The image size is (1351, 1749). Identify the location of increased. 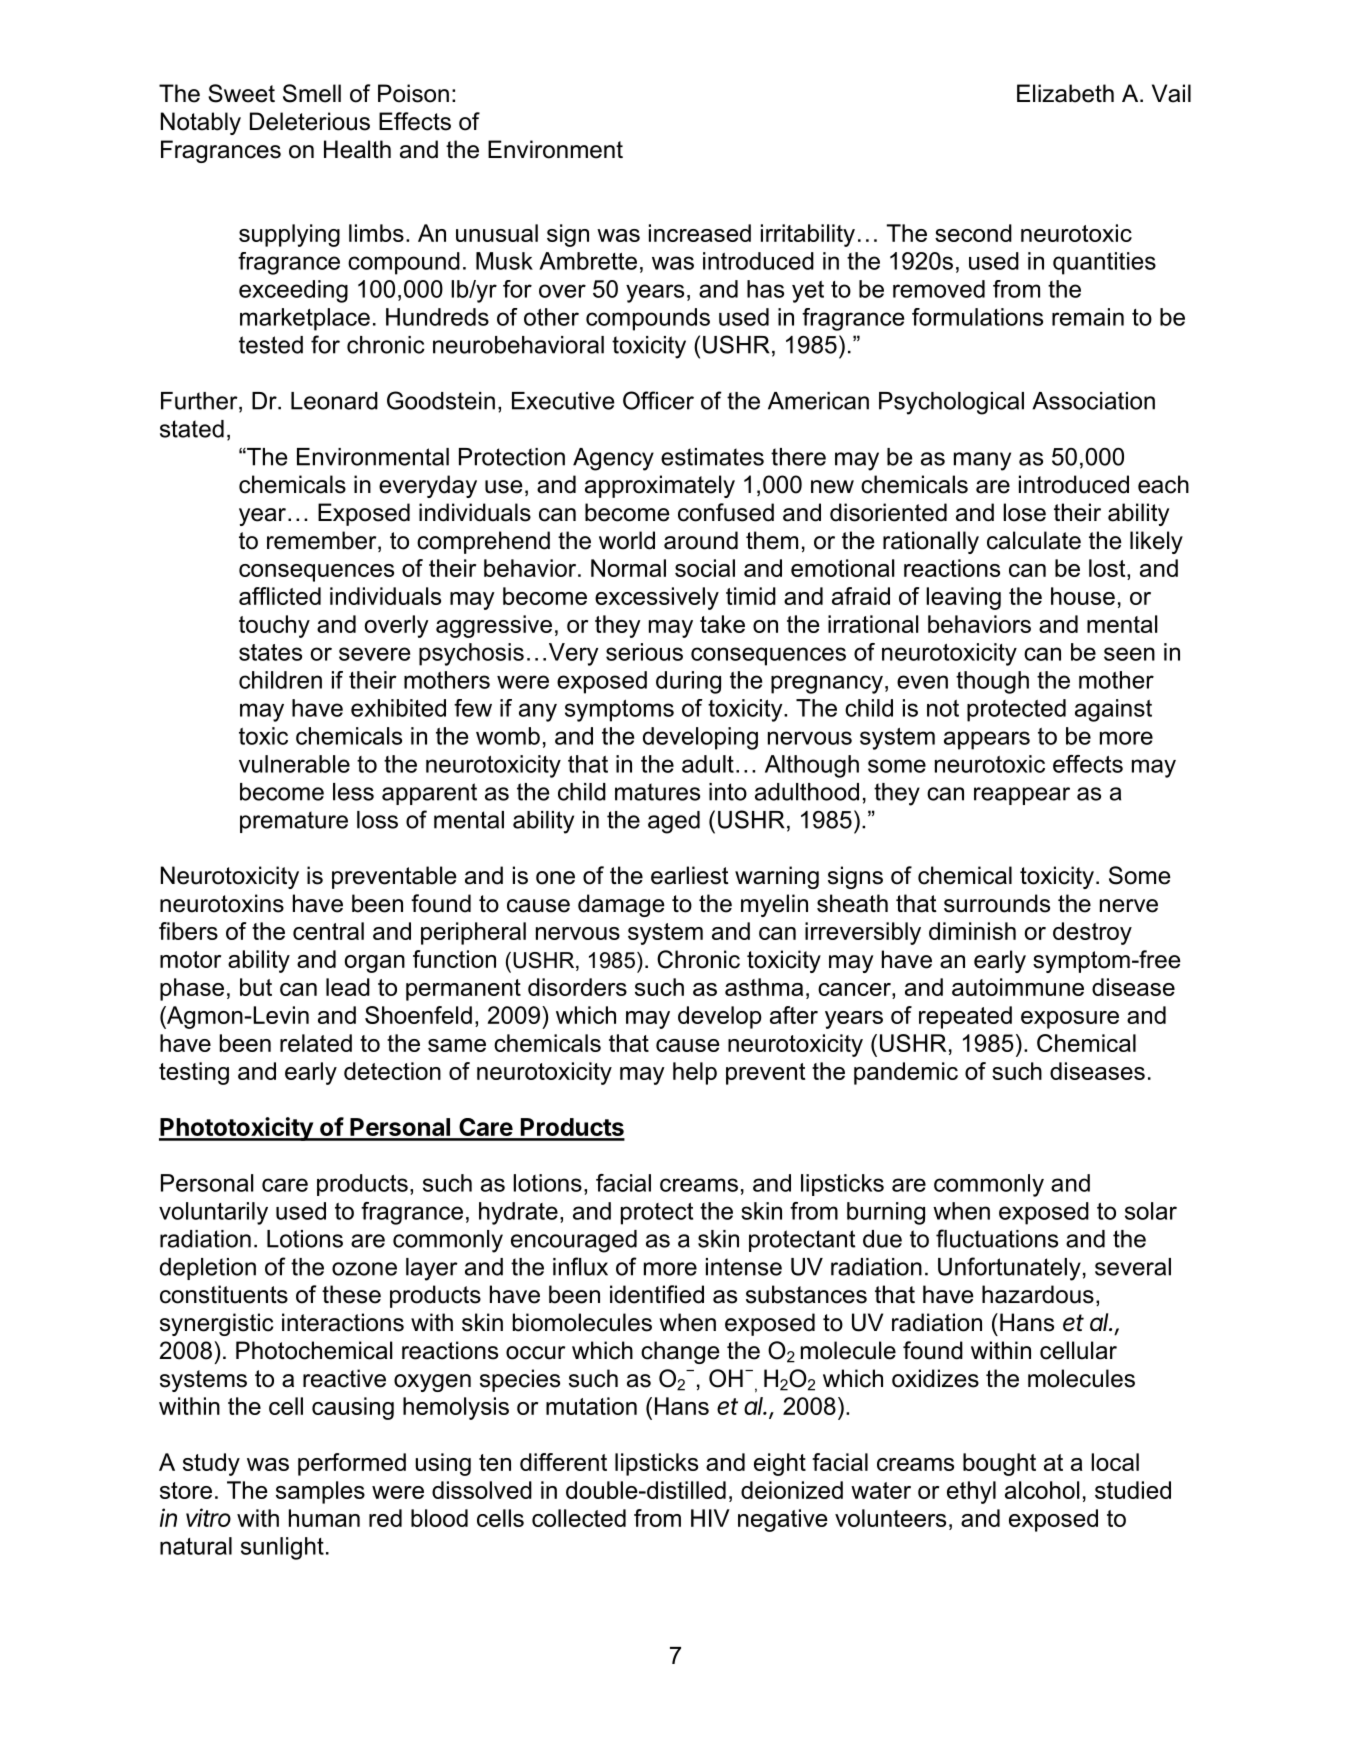
(700, 233).
